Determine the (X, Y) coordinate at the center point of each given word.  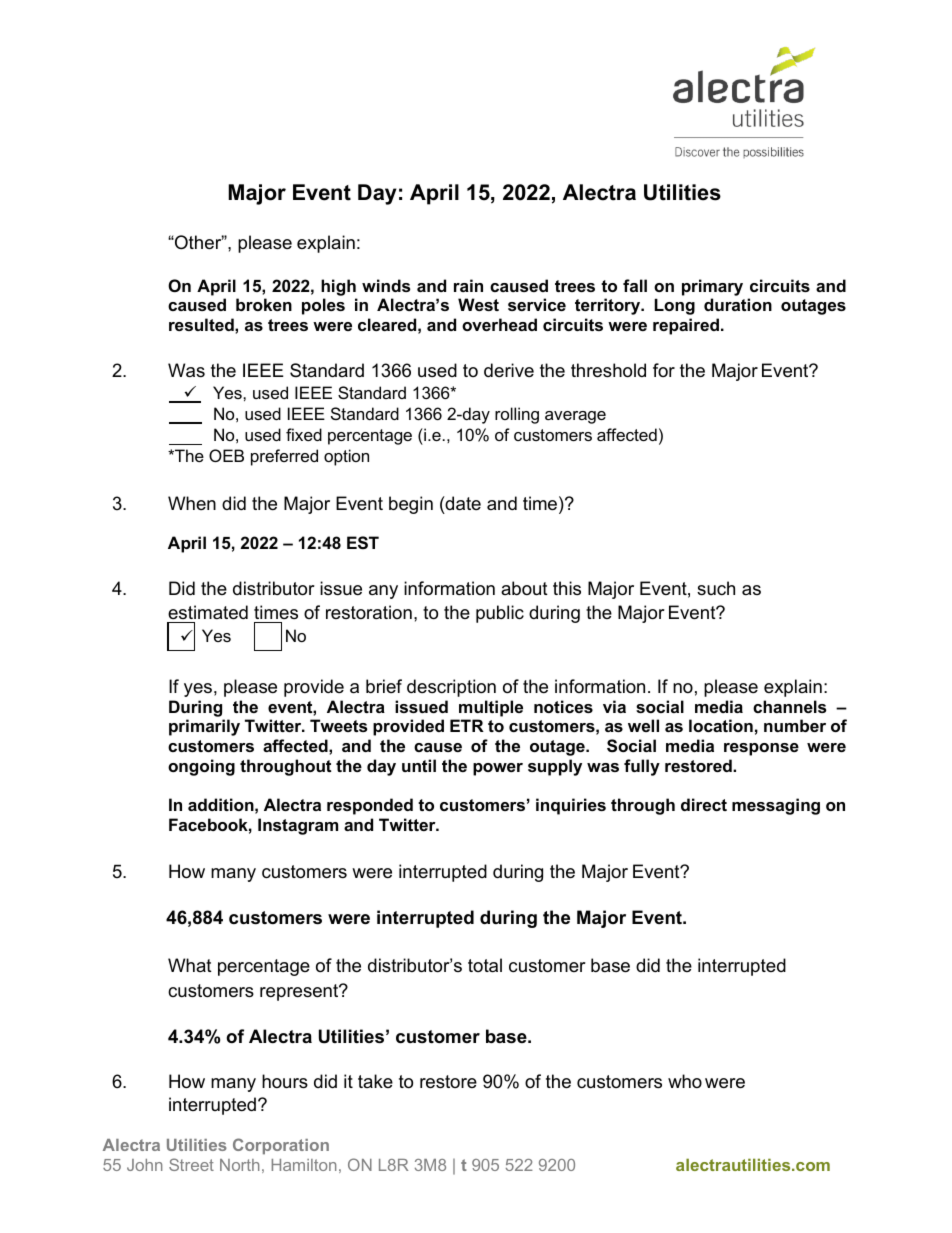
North (239, 1165)
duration (738, 304)
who (685, 1081)
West (478, 304)
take (375, 1081)
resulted (202, 324)
